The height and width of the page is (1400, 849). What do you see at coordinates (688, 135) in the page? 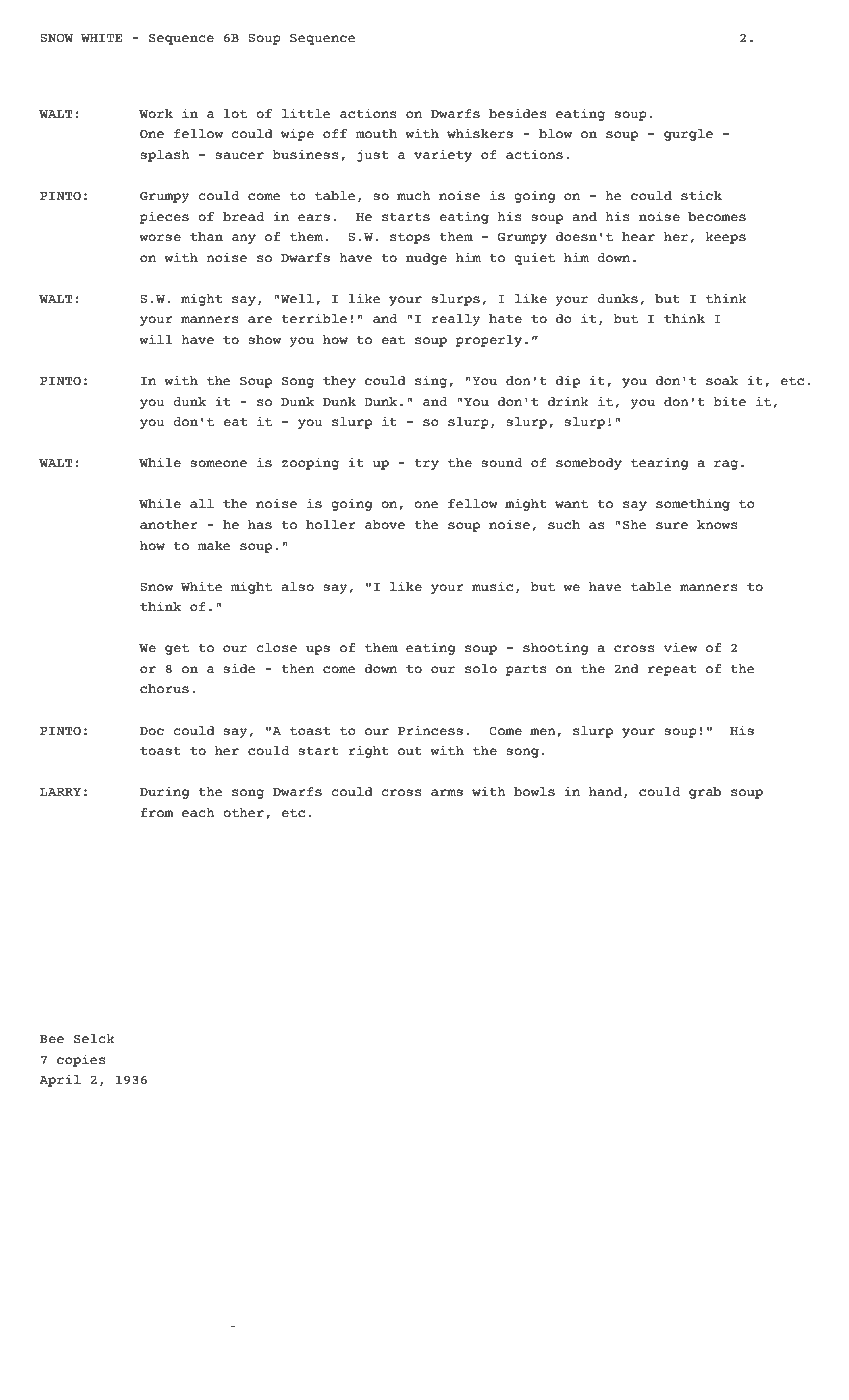
I see `gurgle` at bounding box center [688, 135].
